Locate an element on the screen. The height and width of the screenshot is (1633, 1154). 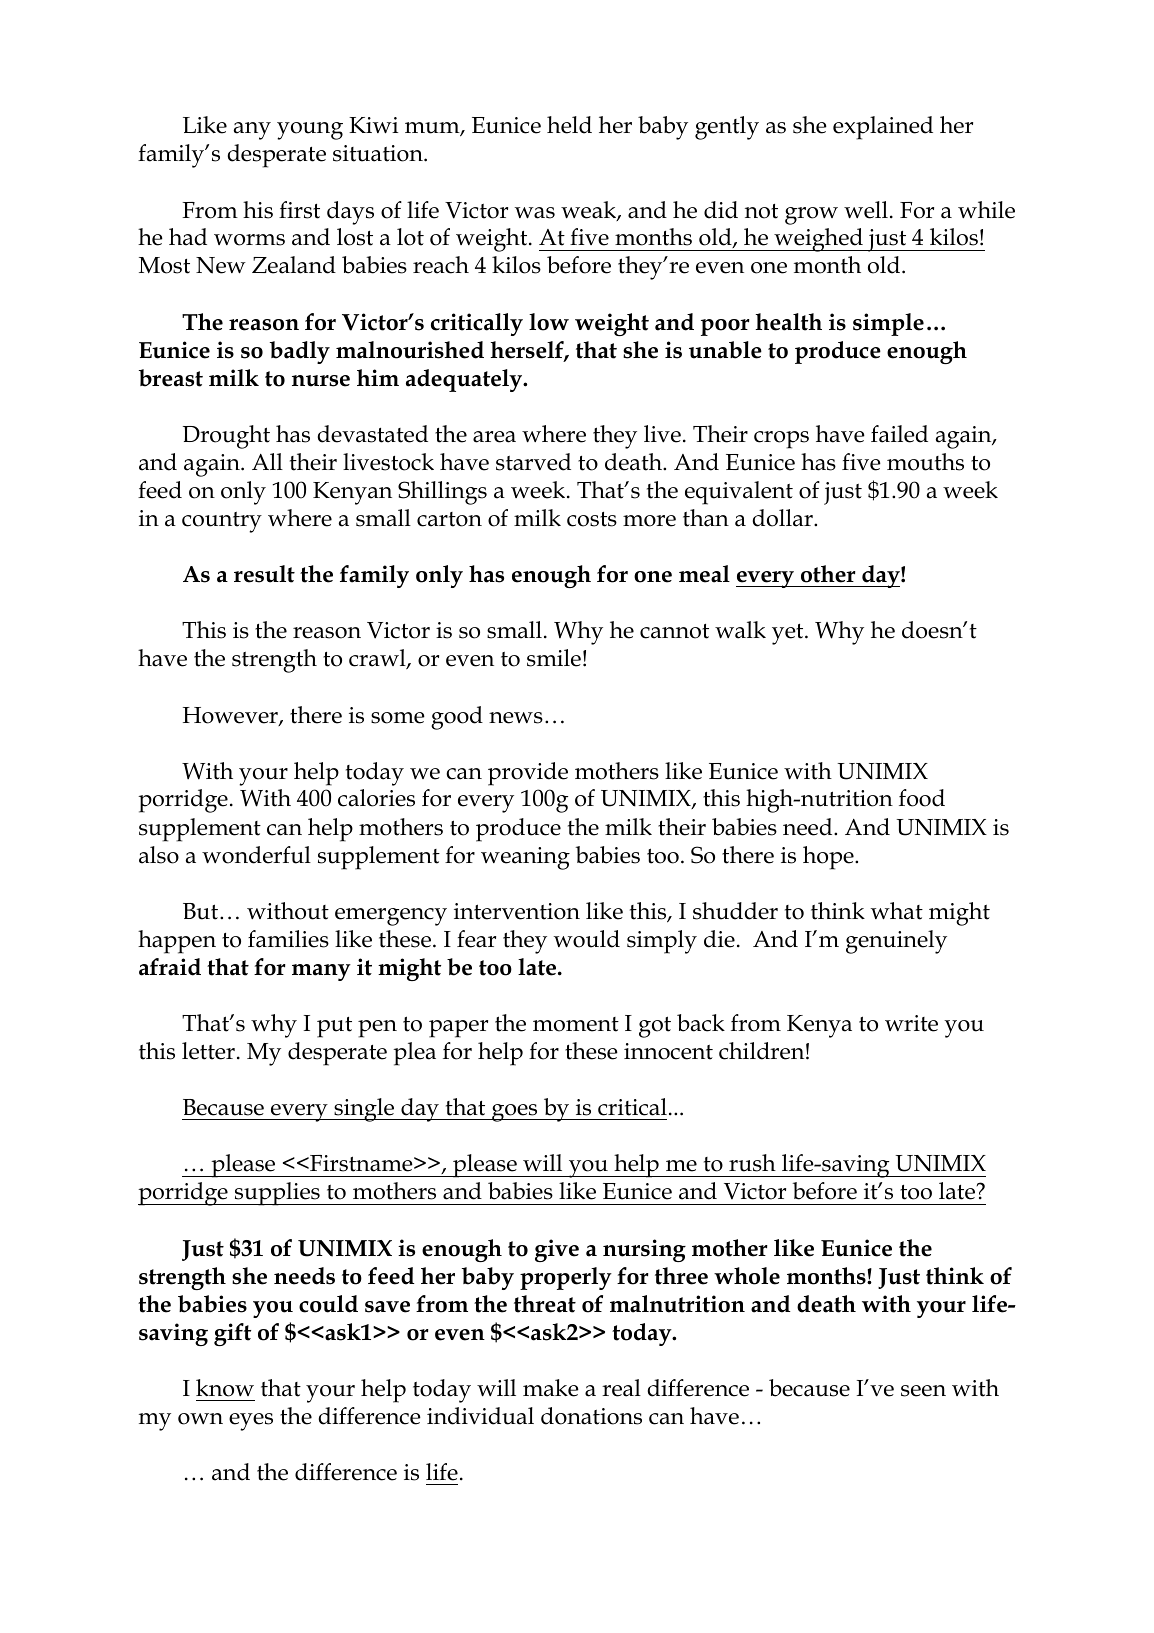
families is located at coordinates (288, 939).
